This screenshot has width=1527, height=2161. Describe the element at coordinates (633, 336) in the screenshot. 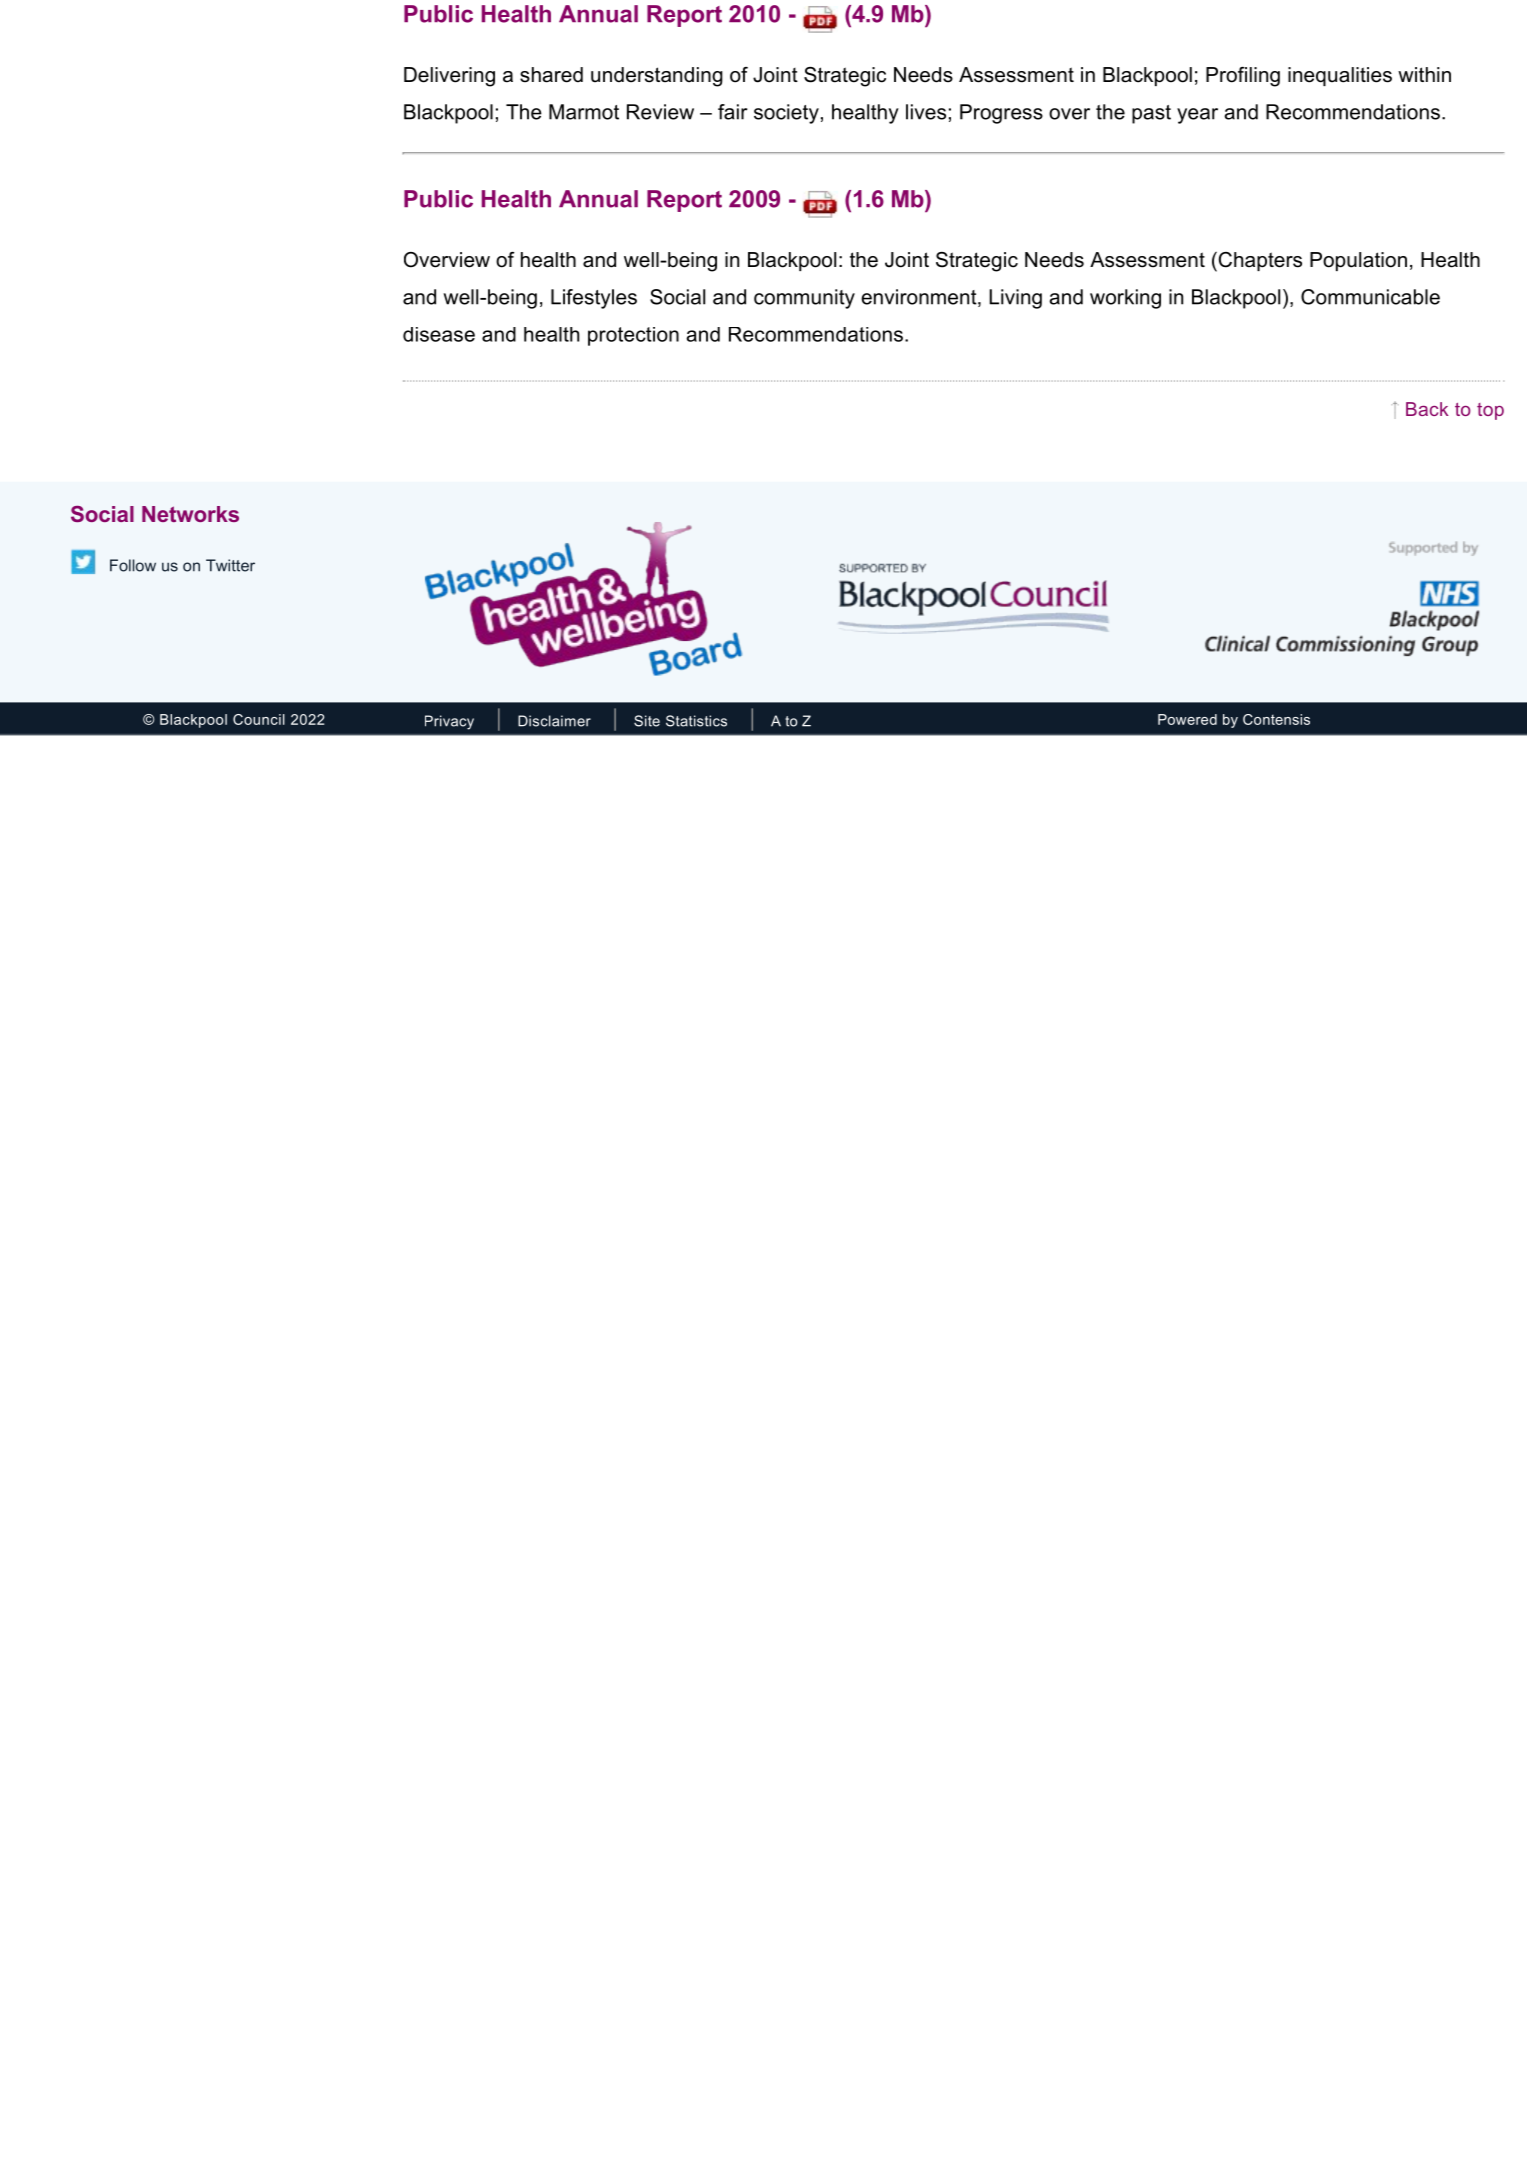

I see `protection` at that location.
